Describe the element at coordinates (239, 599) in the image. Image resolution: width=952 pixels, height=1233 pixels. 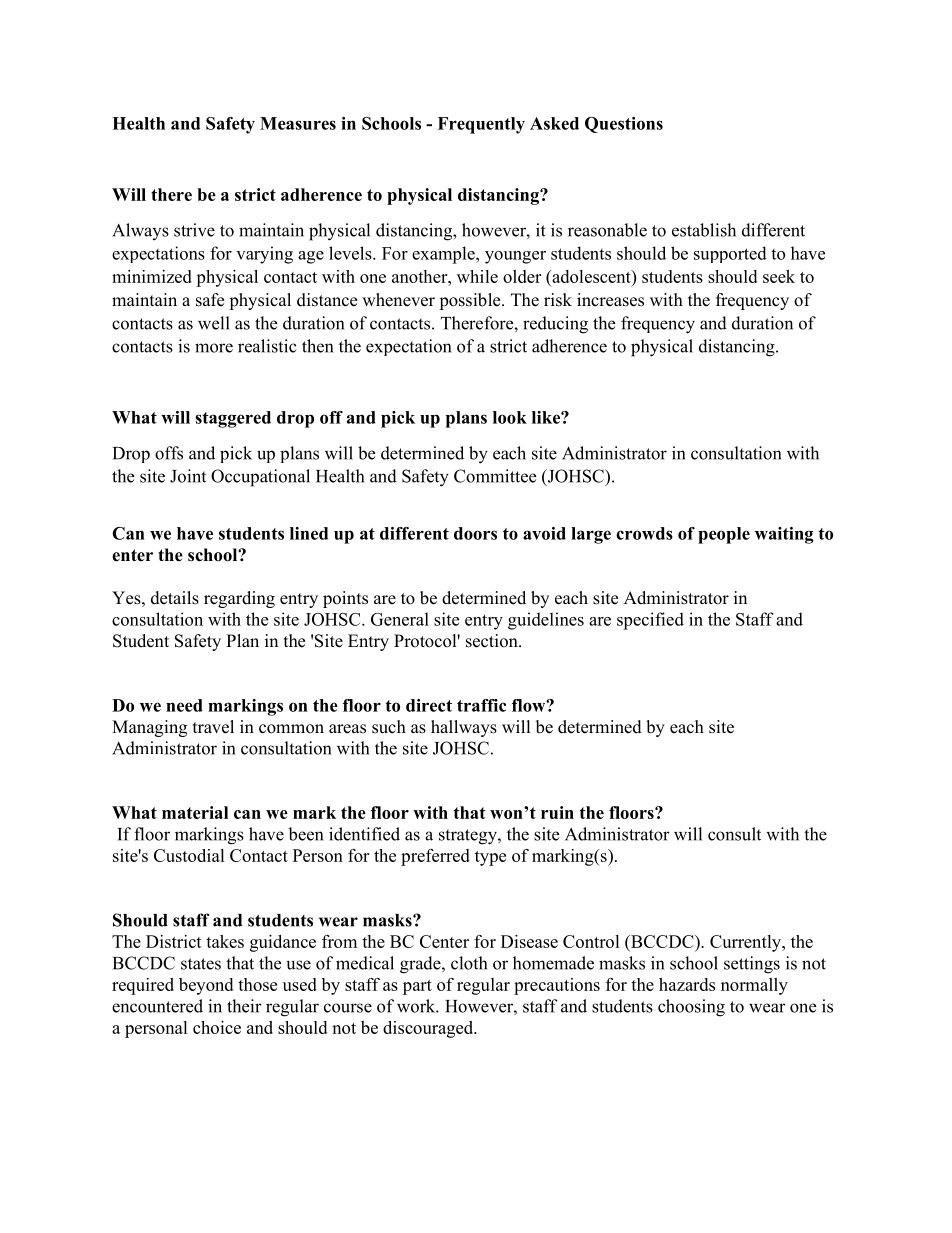
I see `regarding` at that location.
